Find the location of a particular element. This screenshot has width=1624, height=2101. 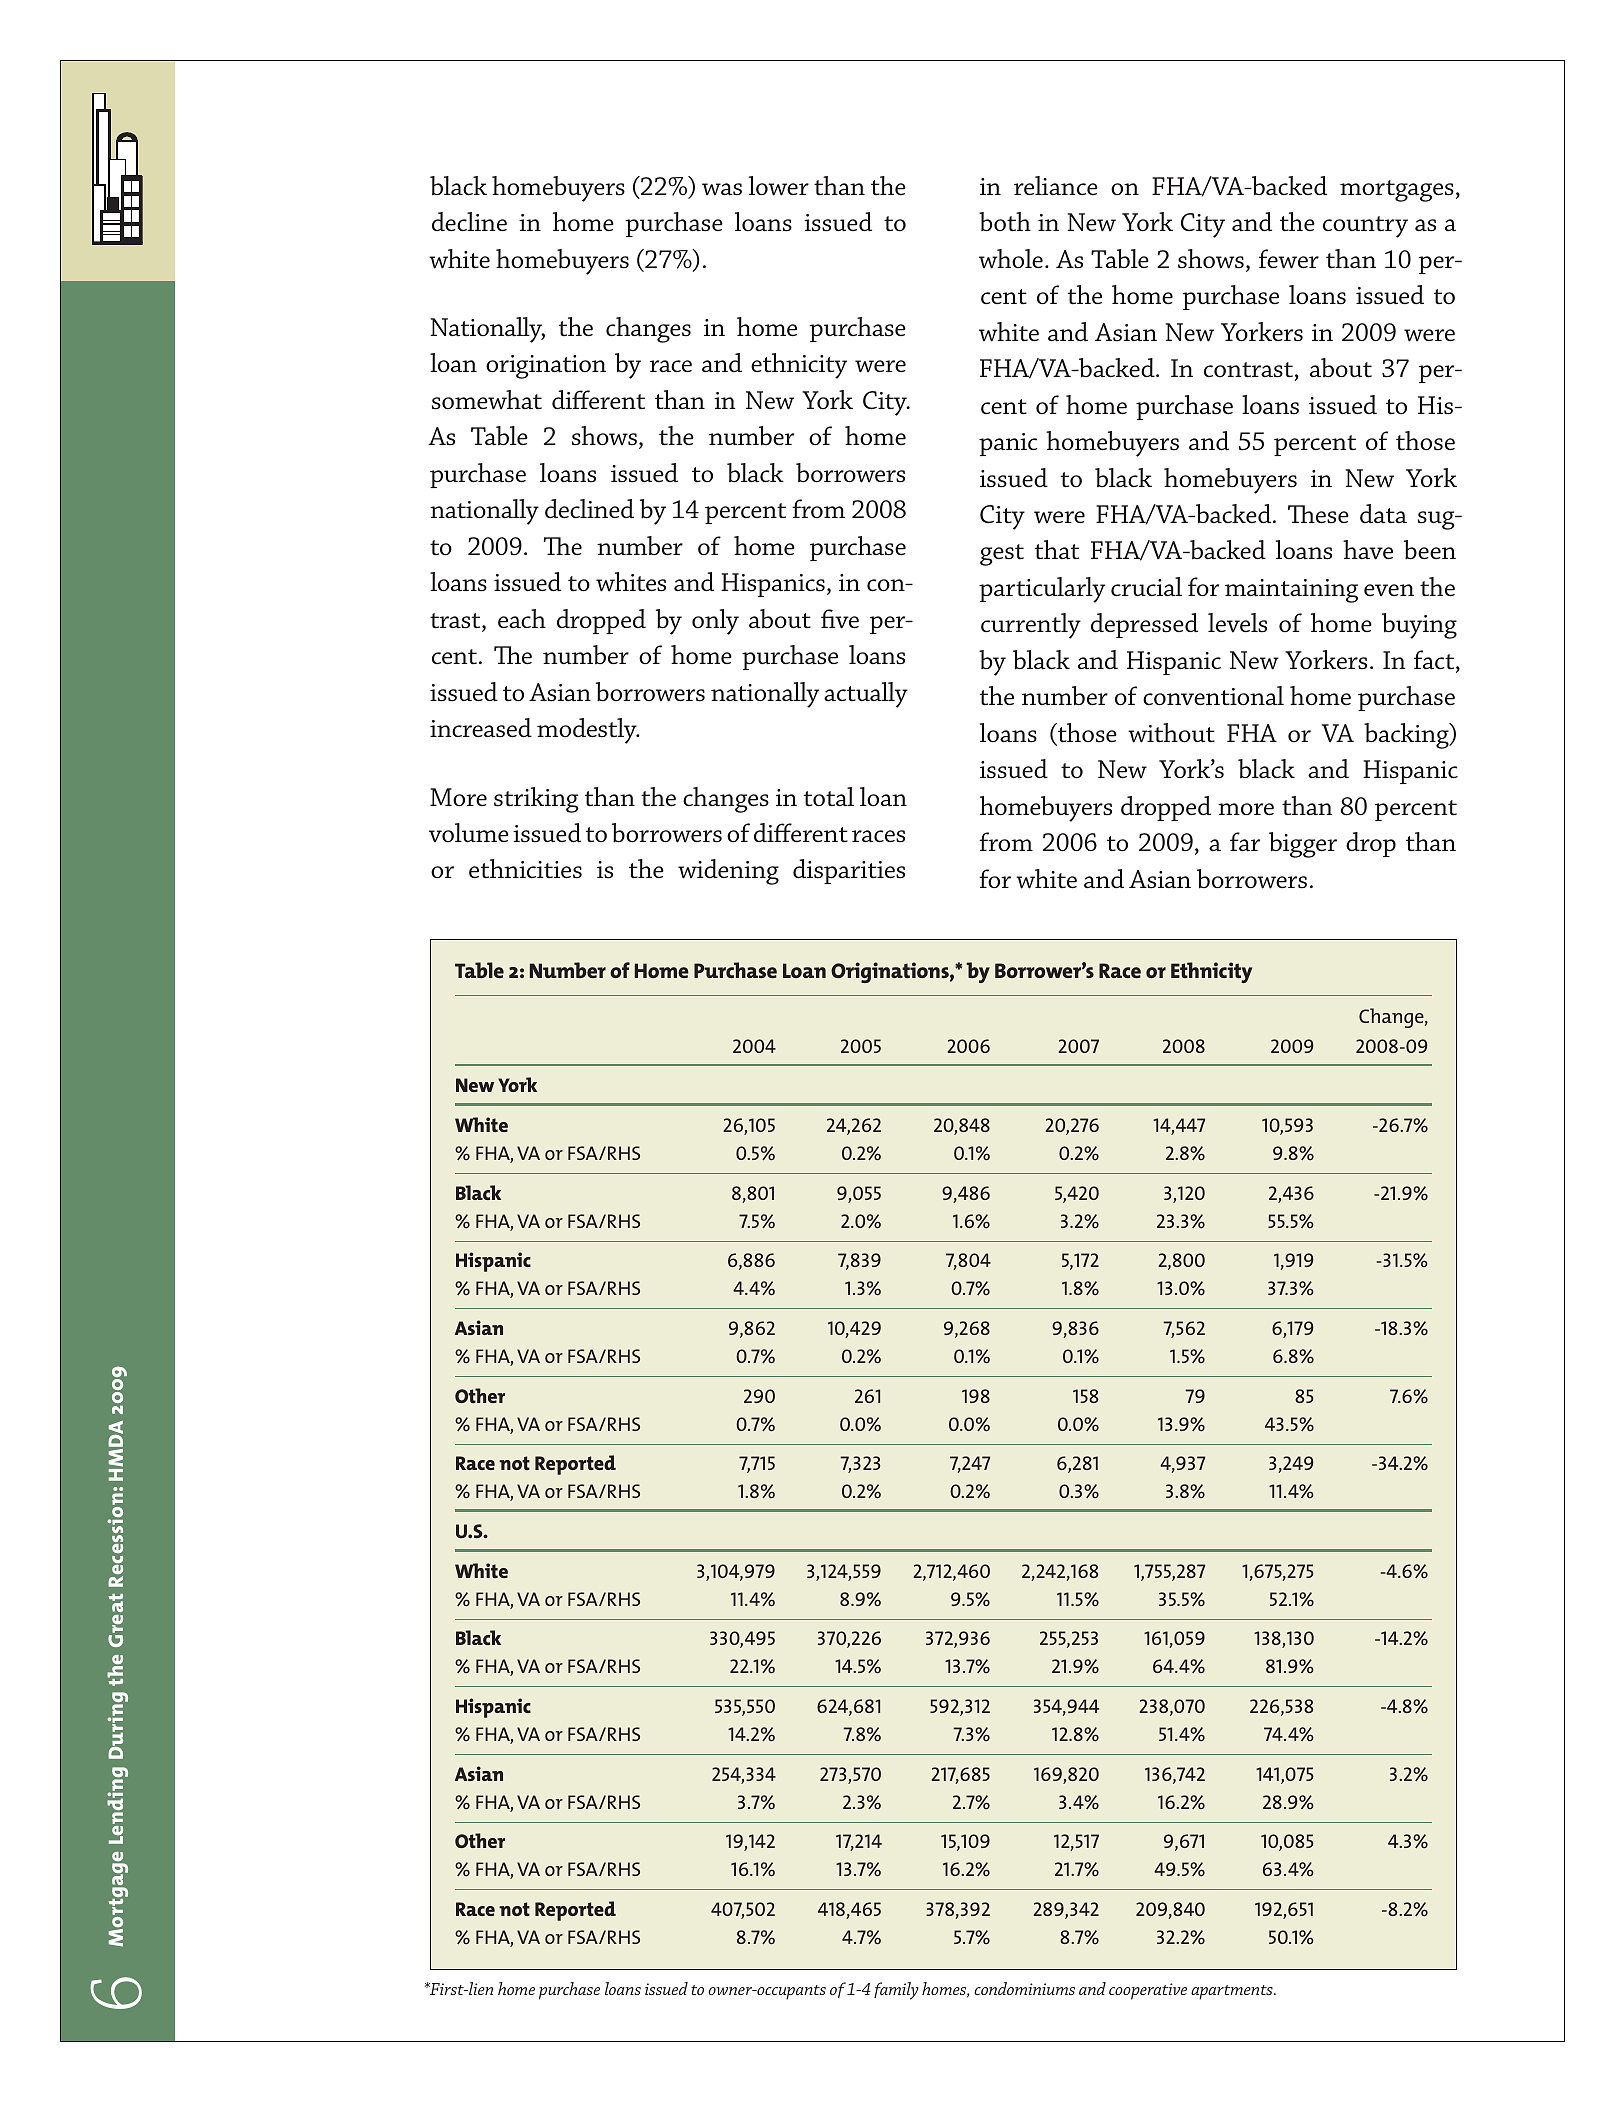

ethnicities is located at coordinates (525, 869).
